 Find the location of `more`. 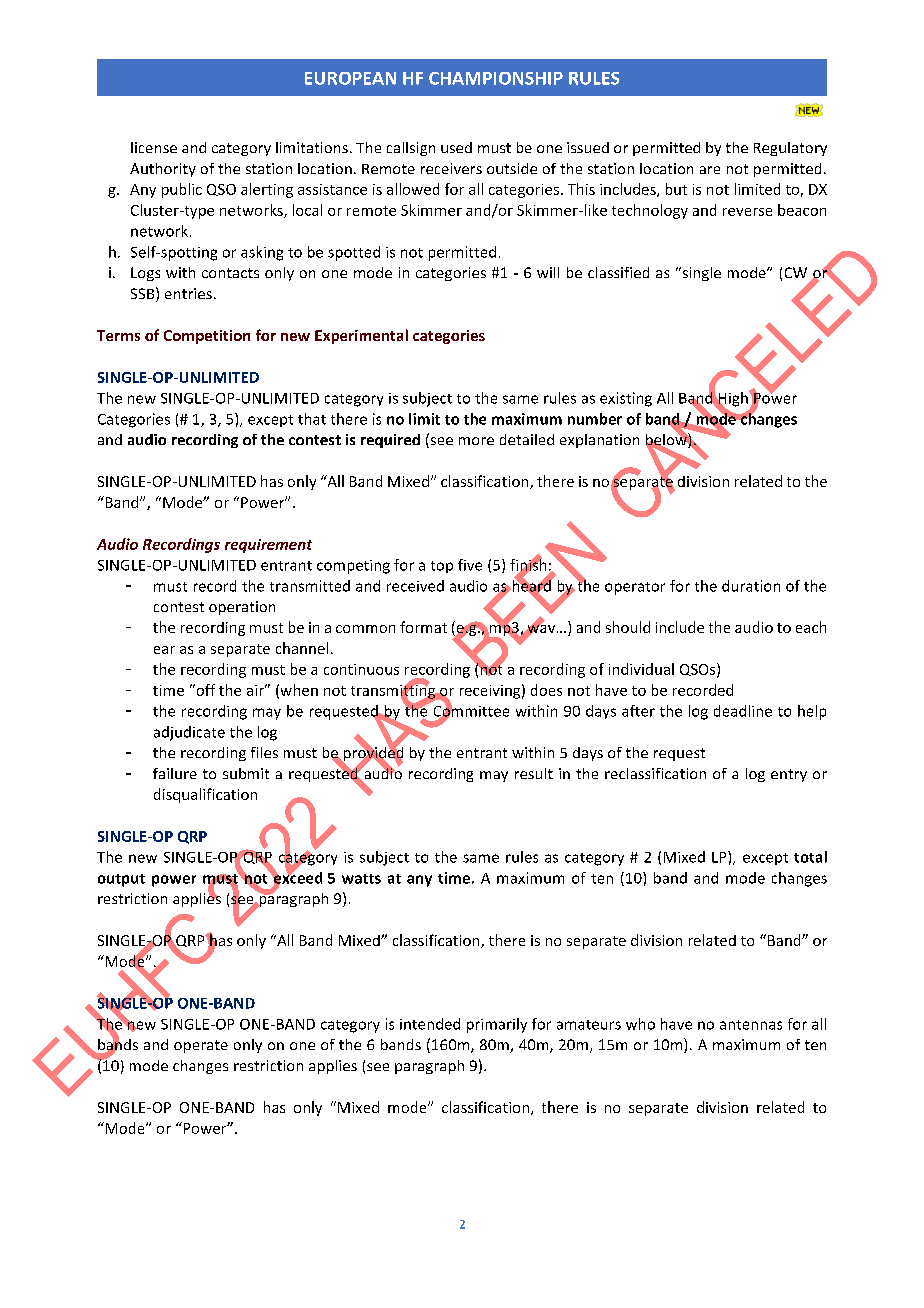

more is located at coordinates (476, 441).
